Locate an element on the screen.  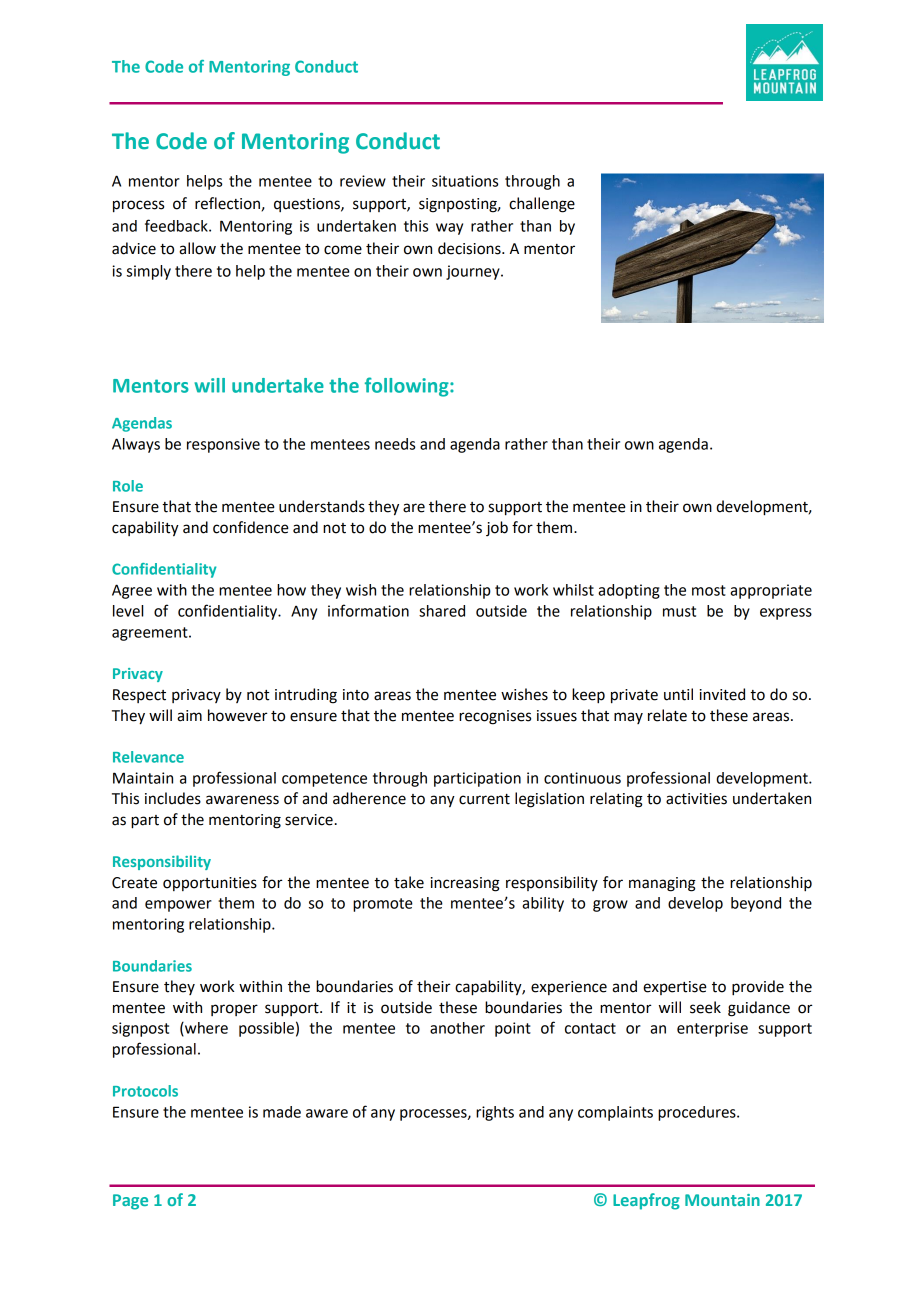
challenge is located at coordinates (542, 205).
